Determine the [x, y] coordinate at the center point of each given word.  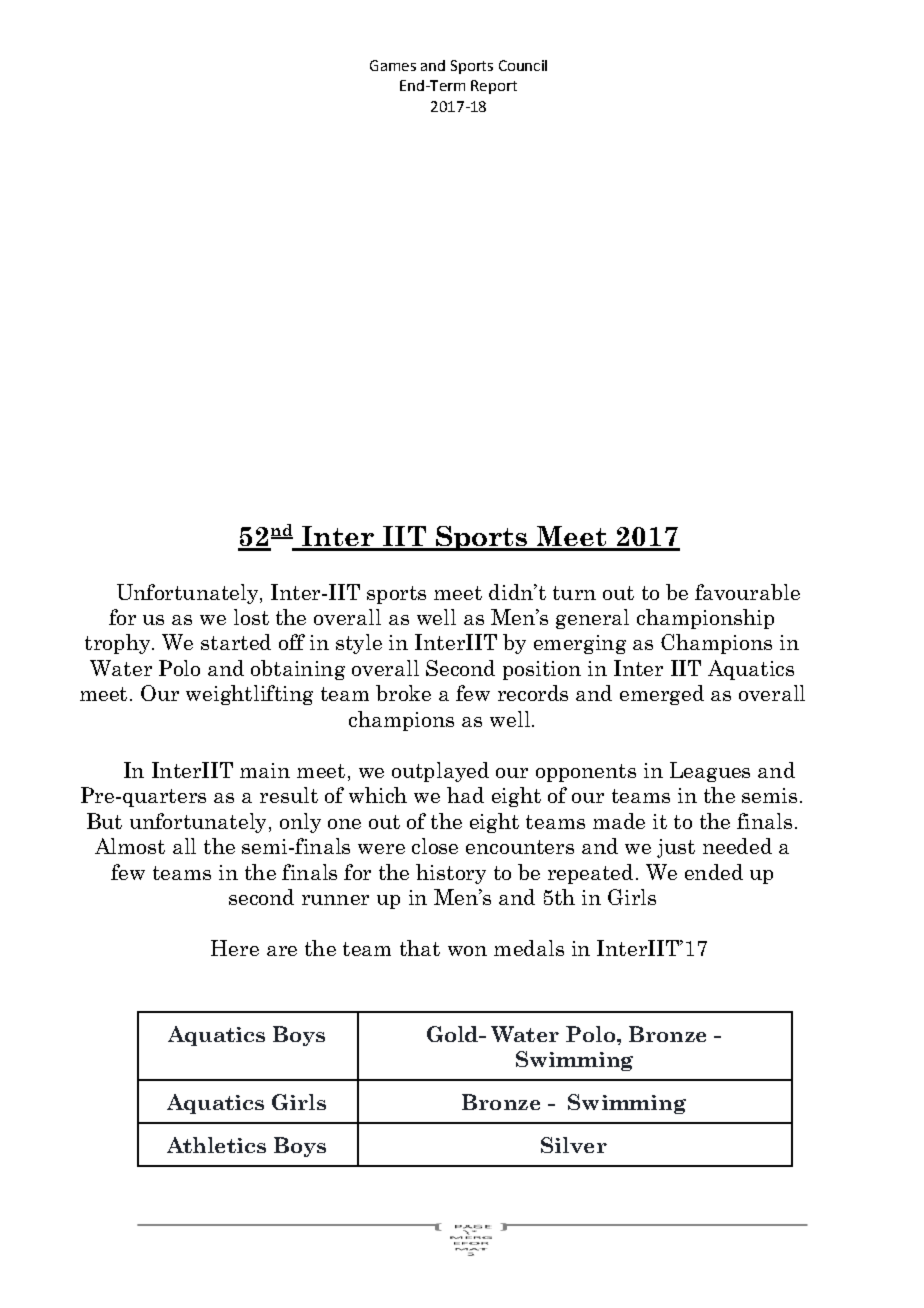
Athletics [216, 1145]
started [236, 642]
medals [529, 948]
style [359, 644]
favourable [747, 592]
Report [494, 87]
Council [523, 65]
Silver [574, 1145]
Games [393, 65]
